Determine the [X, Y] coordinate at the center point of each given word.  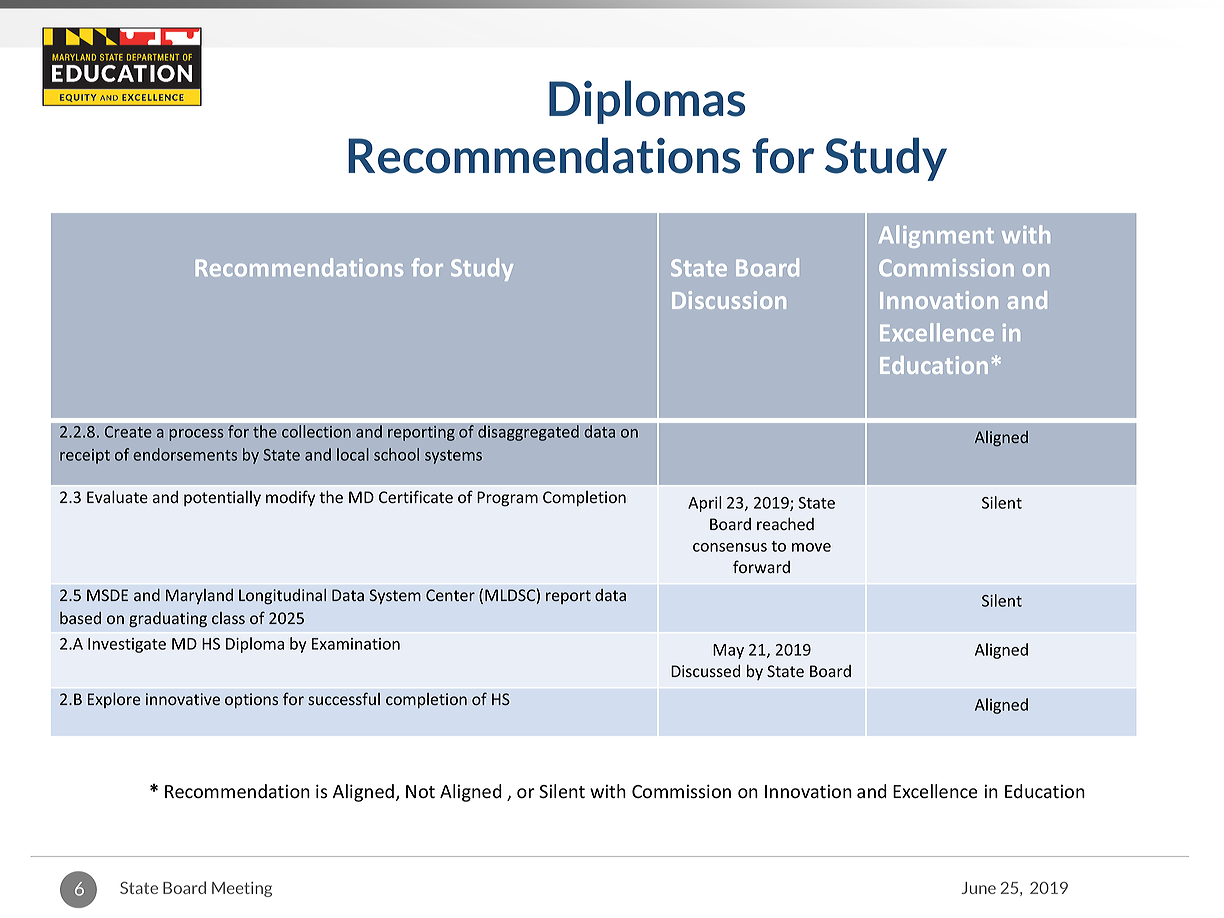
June [978, 888]
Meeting [242, 889]
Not [420, 792]
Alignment [936, 236]
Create [128, 432]
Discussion [729, 300]
